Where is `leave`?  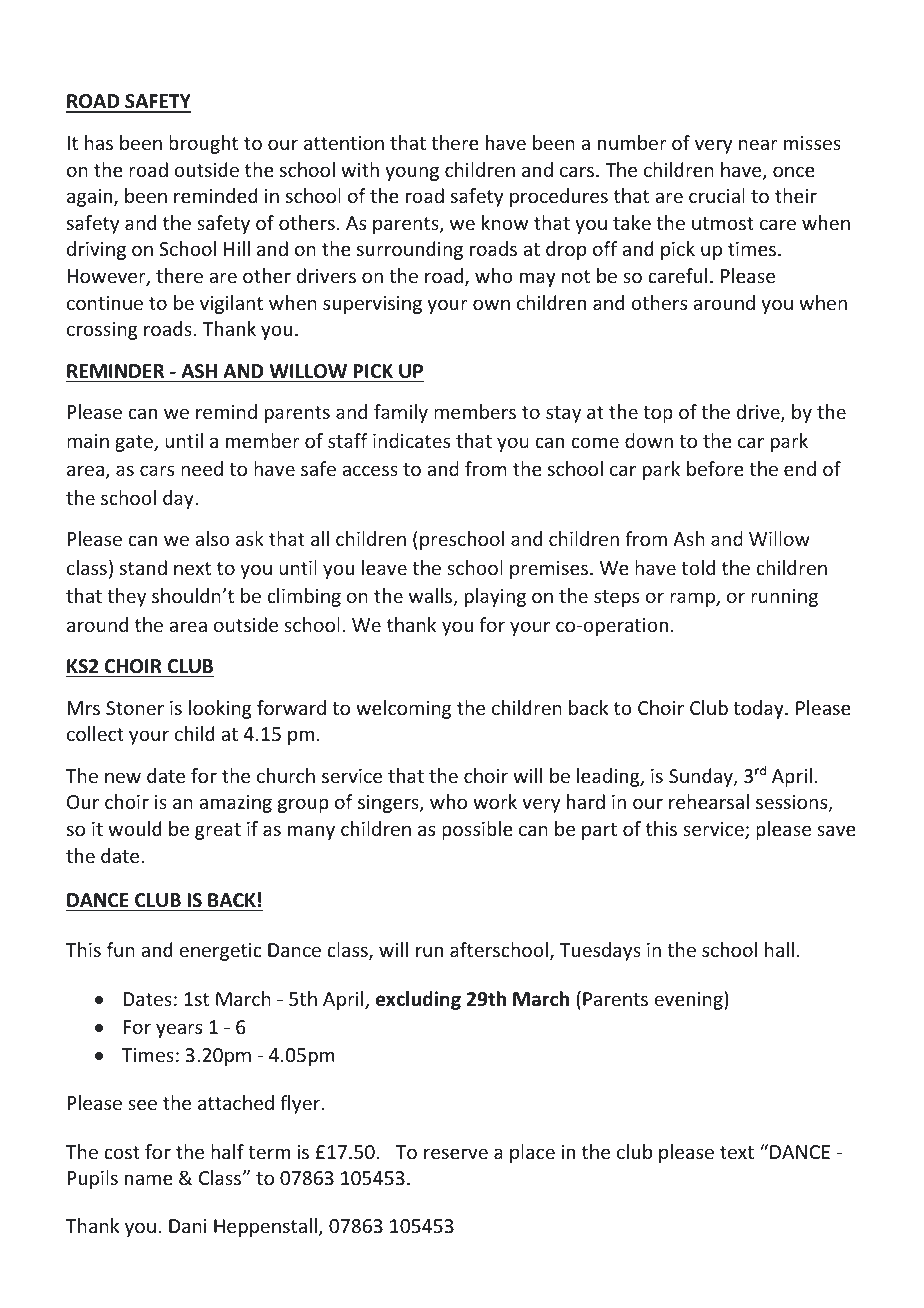
leave is located at coordinates (384, 567).
